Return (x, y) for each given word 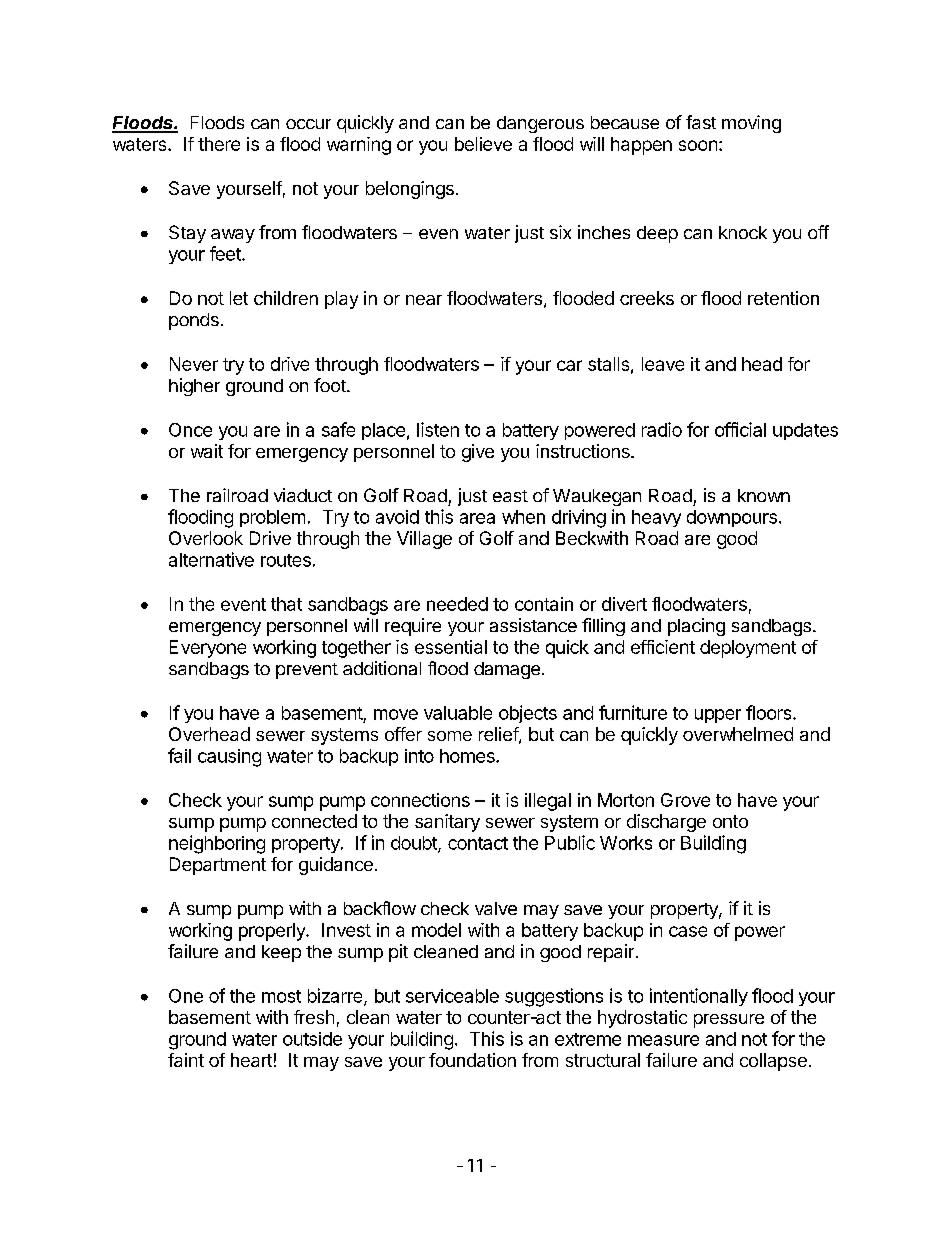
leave (663, 364)
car (569, 365)
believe (483, 144)
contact (478, 843)
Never (194, 364)
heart (251, 1060)
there (219, 144)
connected (314, 821)
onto (730, 821)
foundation (472, 1060)
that (286, 604)
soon (698, 145)
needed (457, 604)
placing (696, 627)
